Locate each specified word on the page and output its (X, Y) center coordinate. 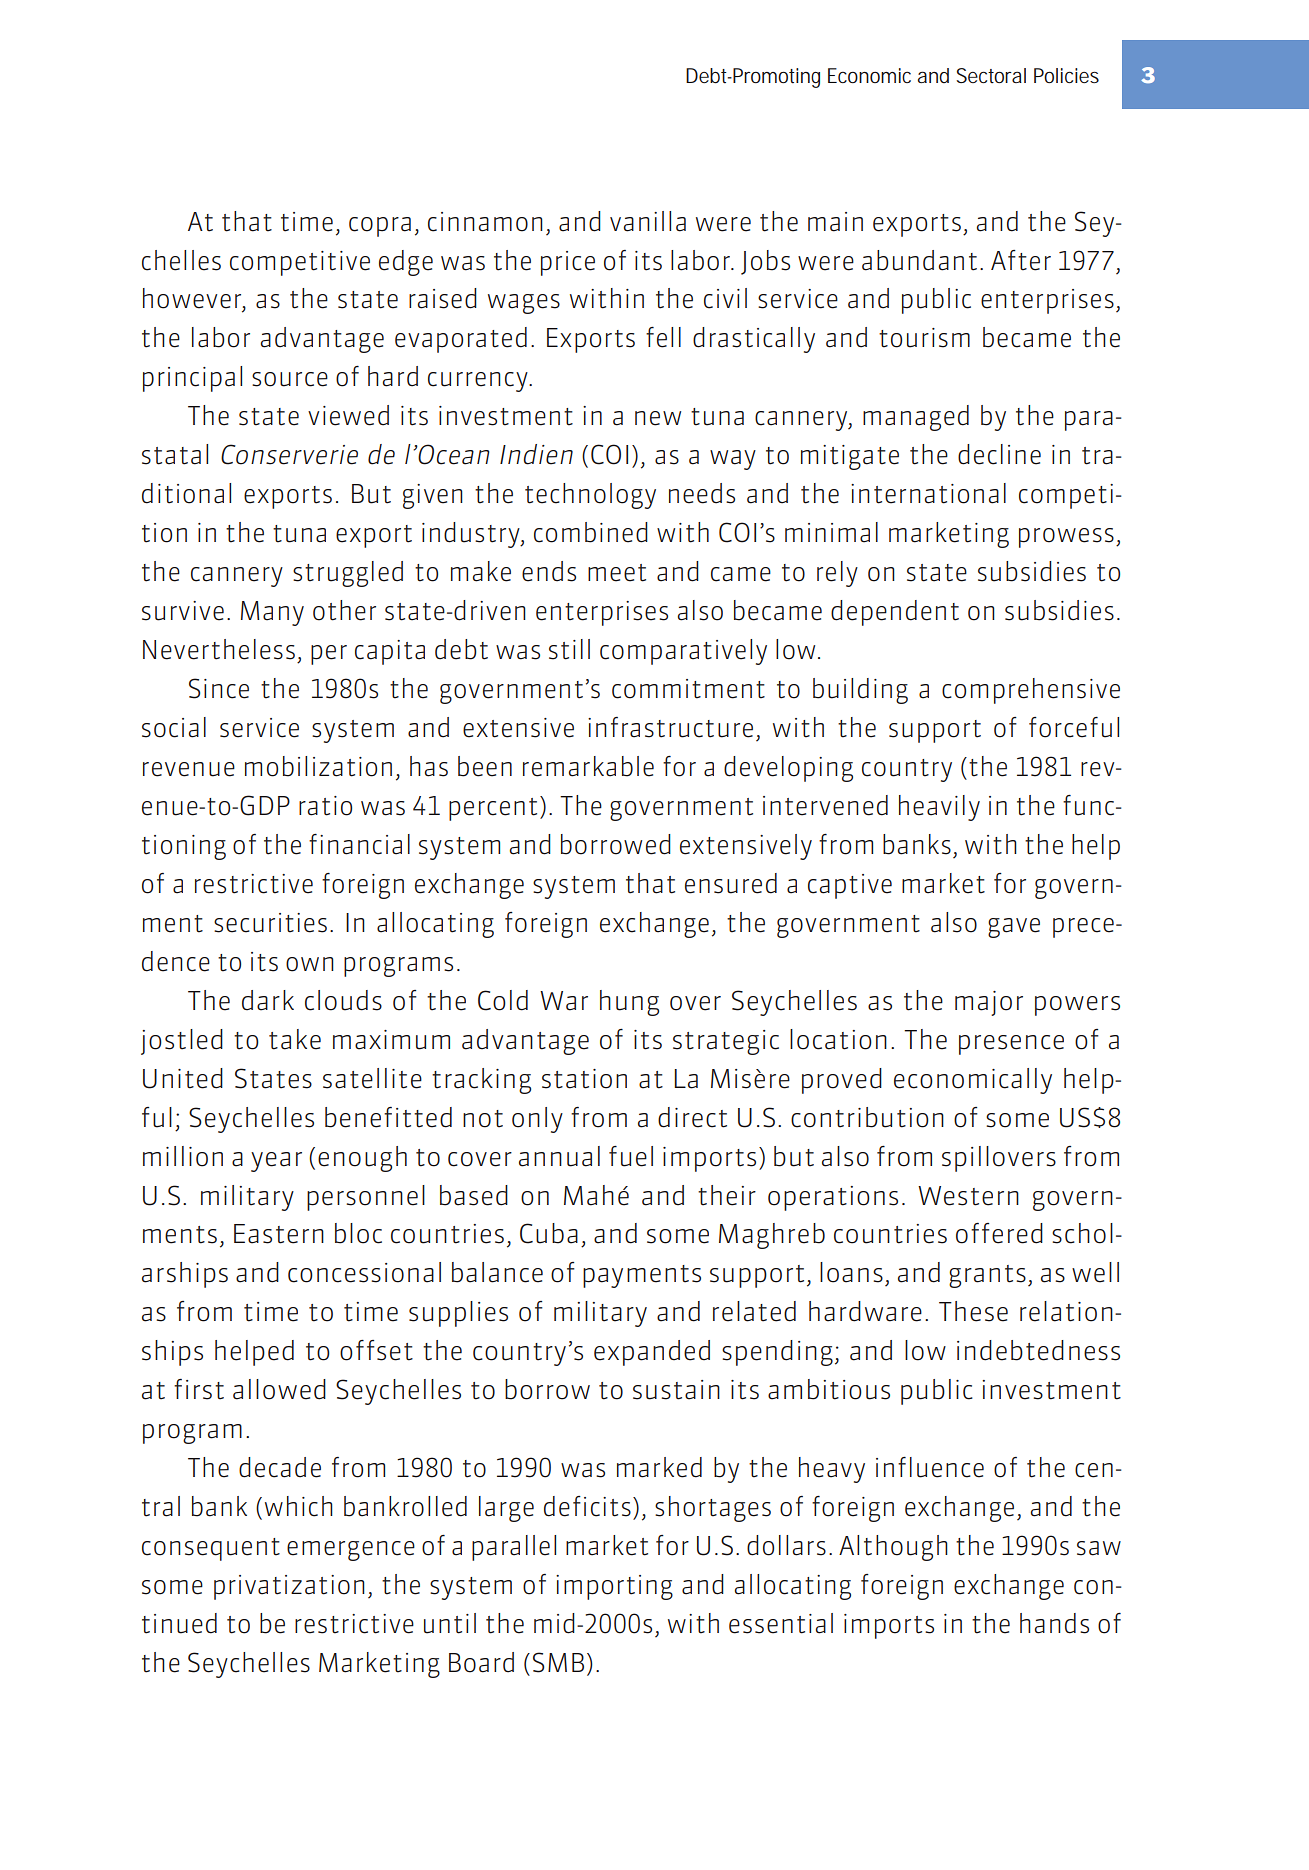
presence (1011, 1045)
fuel (631, 1156)
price (568, 263)
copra (380, 227)
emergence (351, 1551)
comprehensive (1031, 691)
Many (272, 613)
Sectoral (991, 75)
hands (1054, 1623)
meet (617, 573)
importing (614, 1587)
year (276, 1162)
